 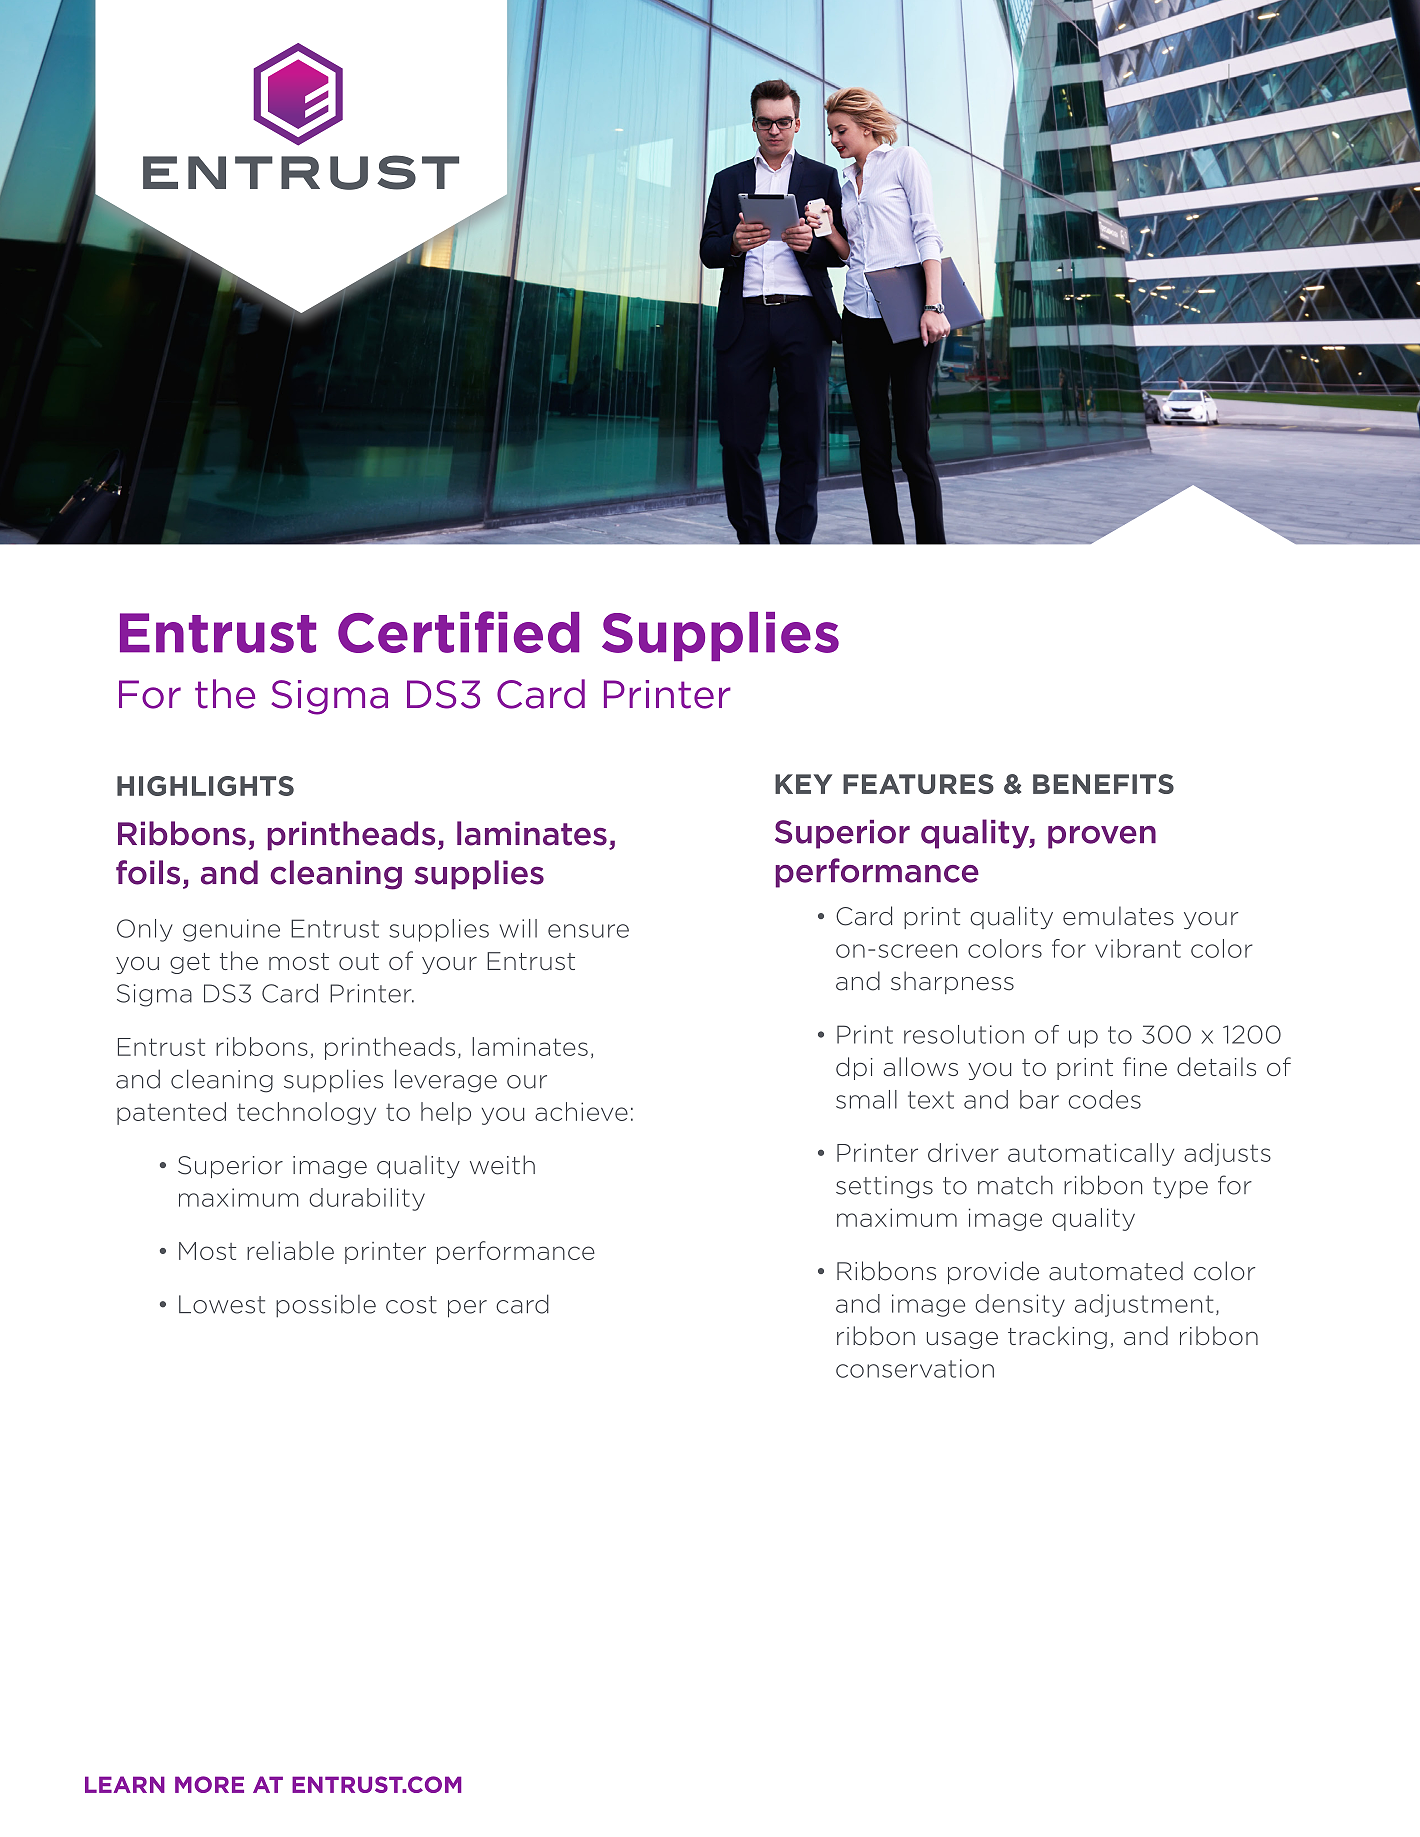 I want to click on genuine, so click(x=231, y=930).
